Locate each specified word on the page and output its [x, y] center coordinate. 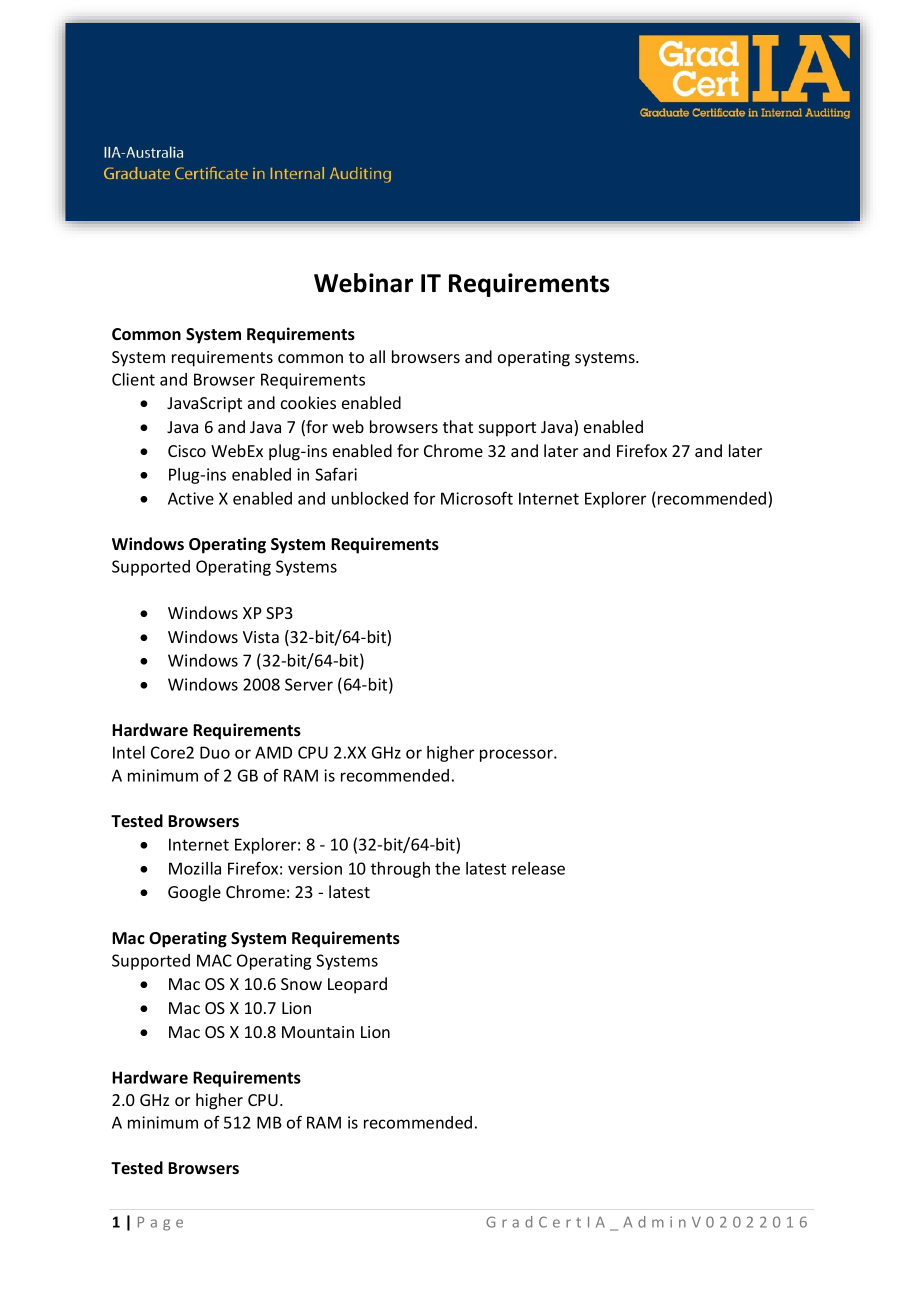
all [377, 356]
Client [133, 379]
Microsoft [477, 498]
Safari [336, 474]
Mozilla [195, 868]
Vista [261, 637]
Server [309, 684]
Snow [301, 984]
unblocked [370, 498]
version [315, 868]
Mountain [318, 1032]
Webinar [363, 283]
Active [191, 498]
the [447, 868]
